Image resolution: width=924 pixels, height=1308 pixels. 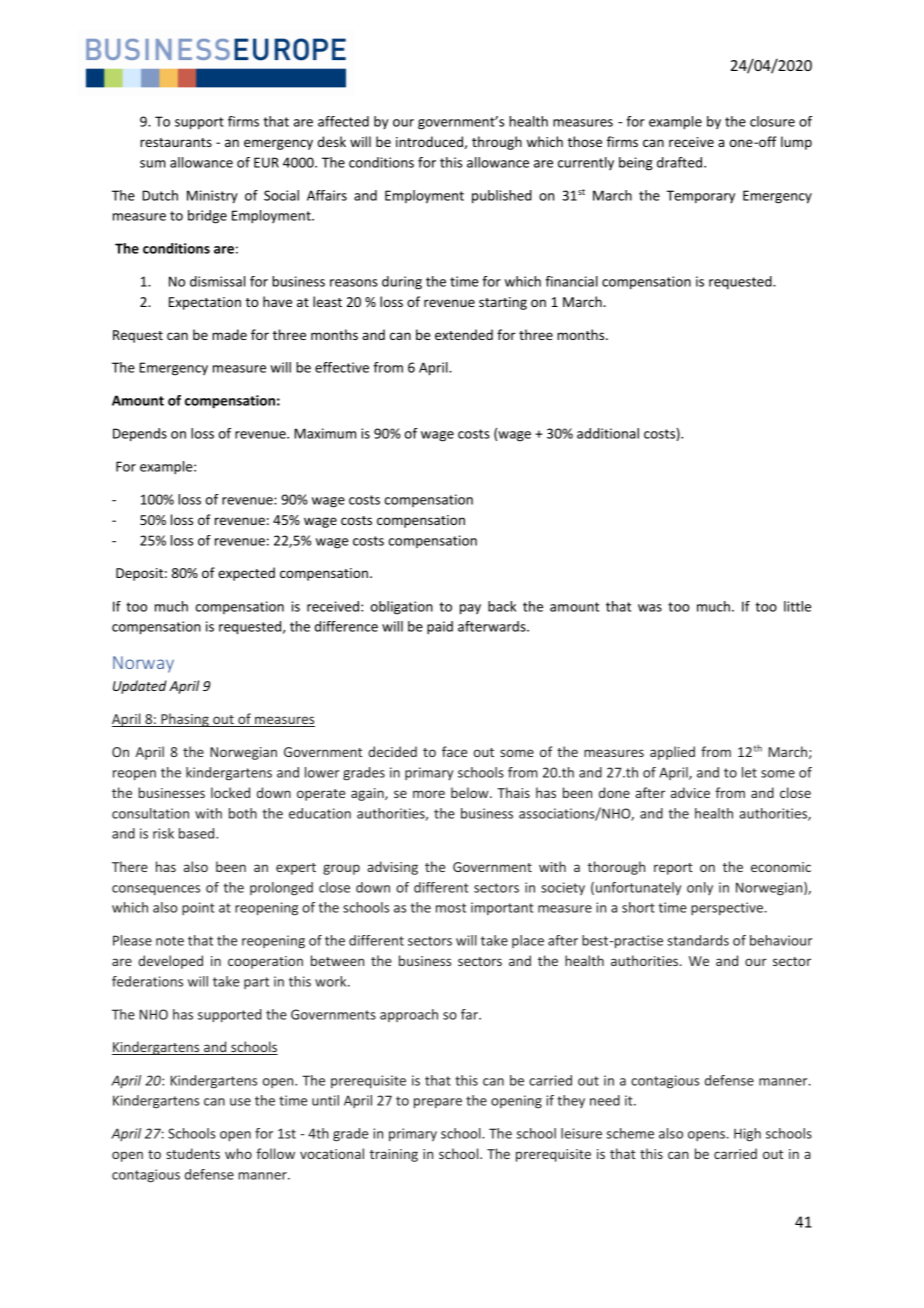 I want to click on students, so click(x=193, y=1153).
